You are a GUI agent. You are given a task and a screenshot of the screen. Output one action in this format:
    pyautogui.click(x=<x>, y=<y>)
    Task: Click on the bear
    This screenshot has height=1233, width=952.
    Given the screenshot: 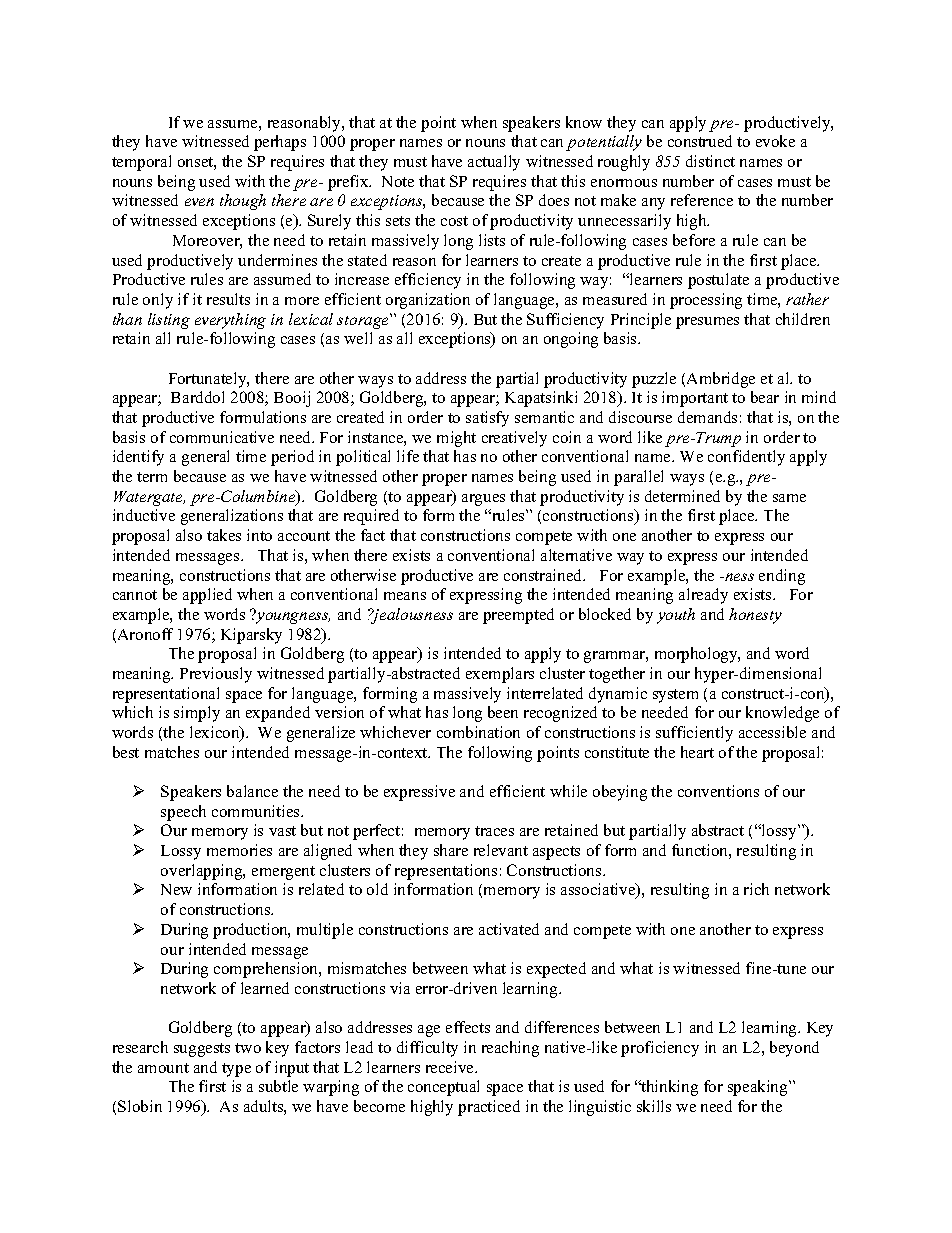 What is the action you would take?
    pyautogui.click(x=765, y=397)
